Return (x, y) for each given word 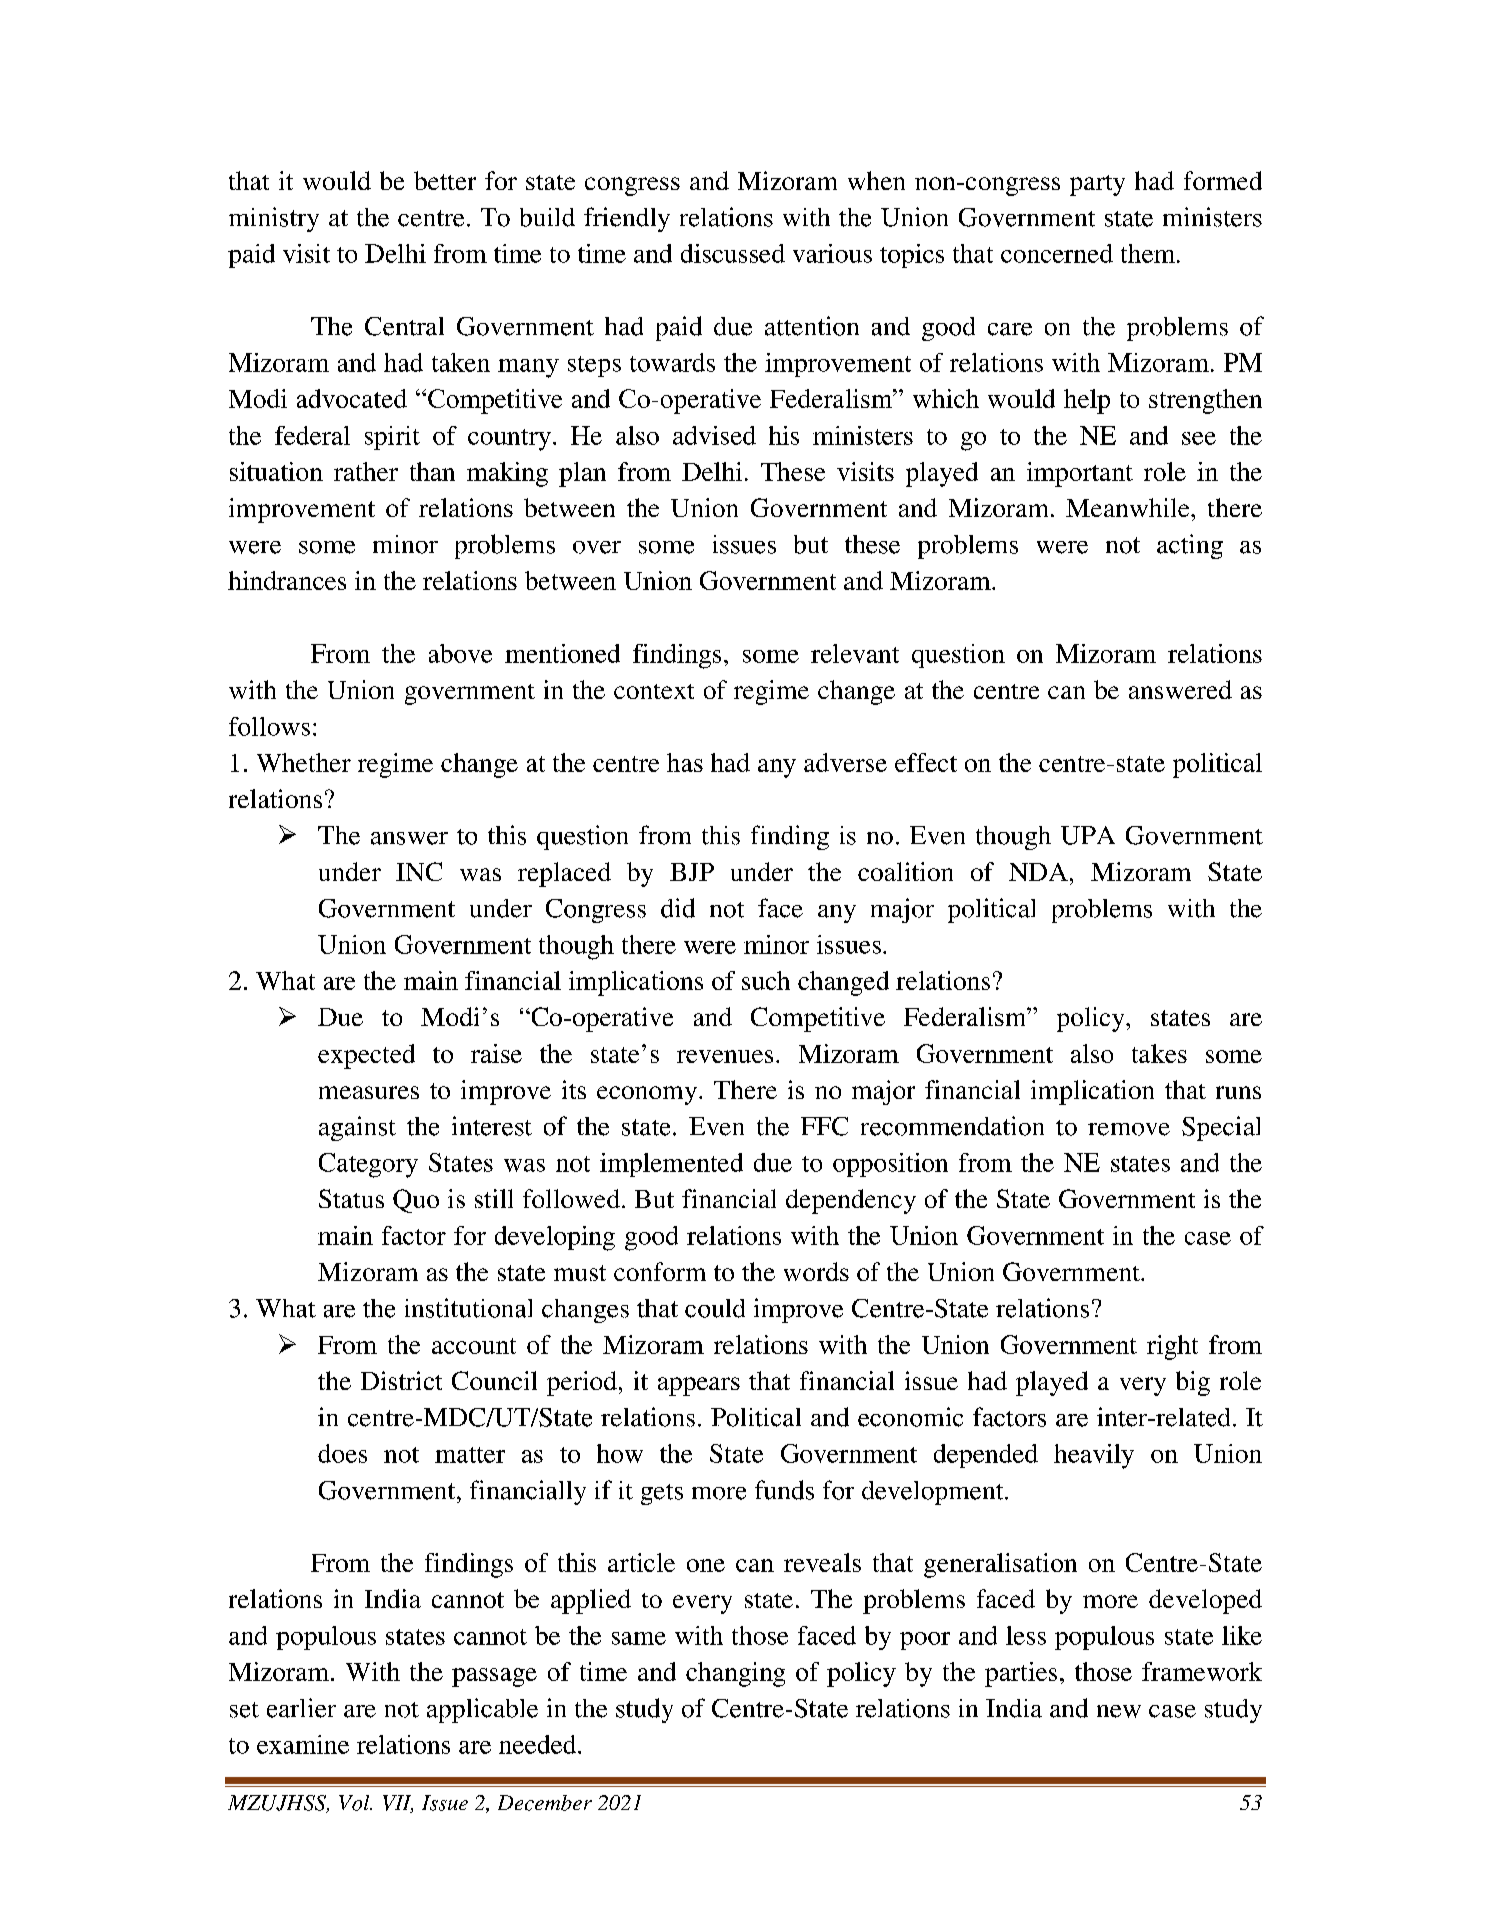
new (1119, 1711)
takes (1159, 1053)
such (766, 980)
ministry (274, 219)
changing (735, 1674)
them (1149, 253)
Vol (355, 1803)
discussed (733, 253)
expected (366, 1056)
